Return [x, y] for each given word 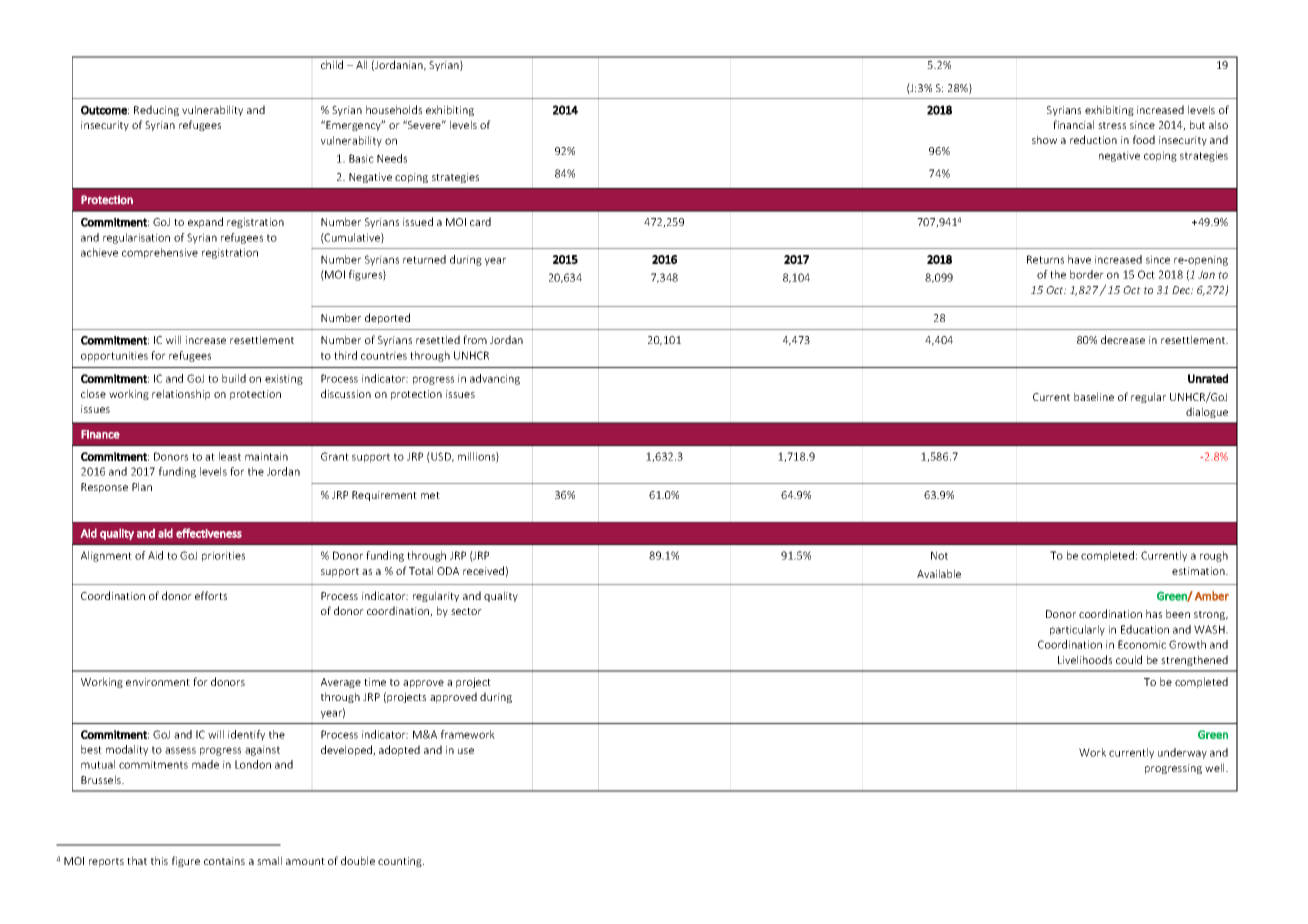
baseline [1094, 396]
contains [224, 861]
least [230, 456]
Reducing [156, 110]
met [430, 495]
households [394, 109]
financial [1073, 124]
